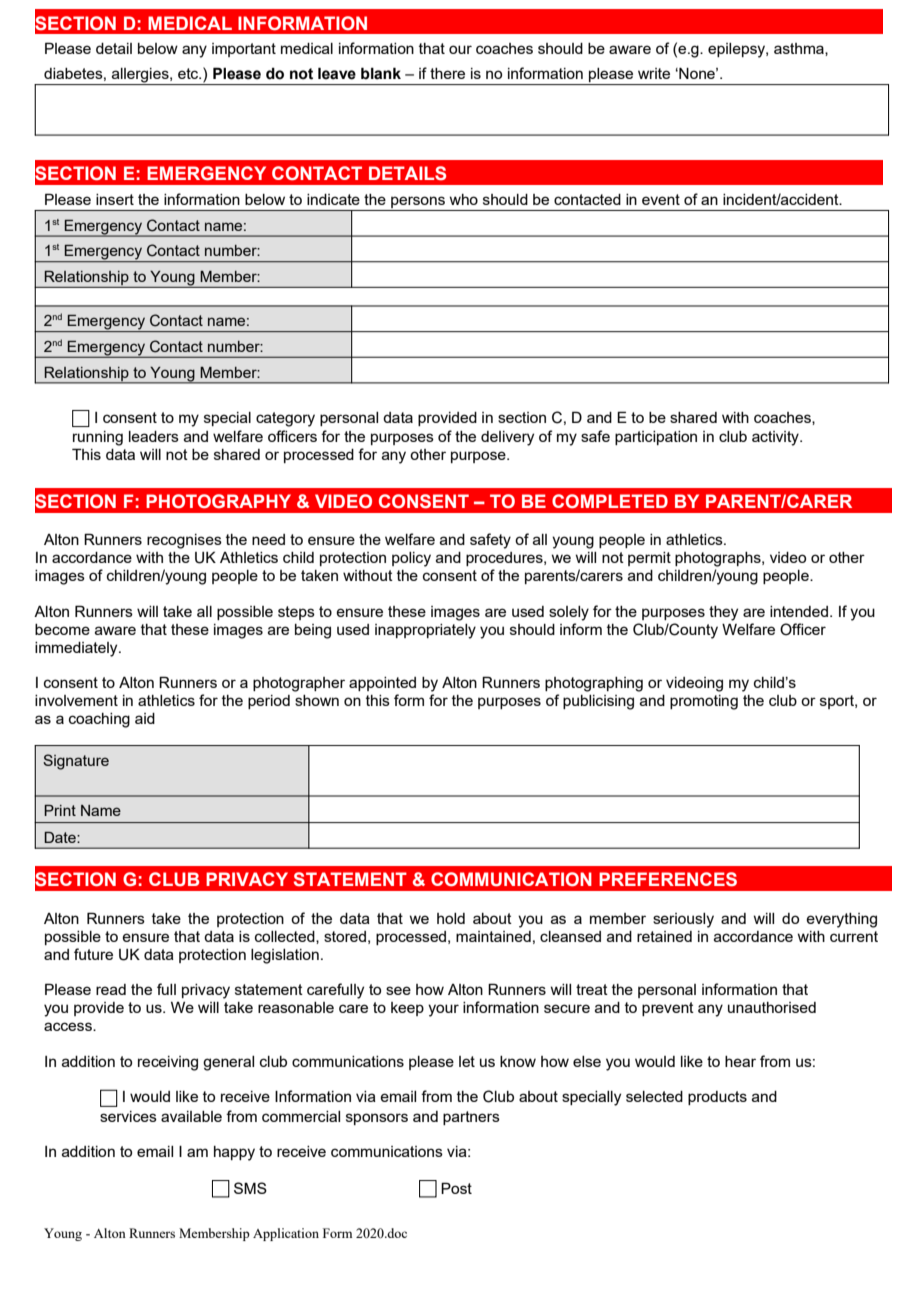  What do you see at coordinates (800, 49) in the screenshot?
I see `asthma` at bounding box center [800, 49].
